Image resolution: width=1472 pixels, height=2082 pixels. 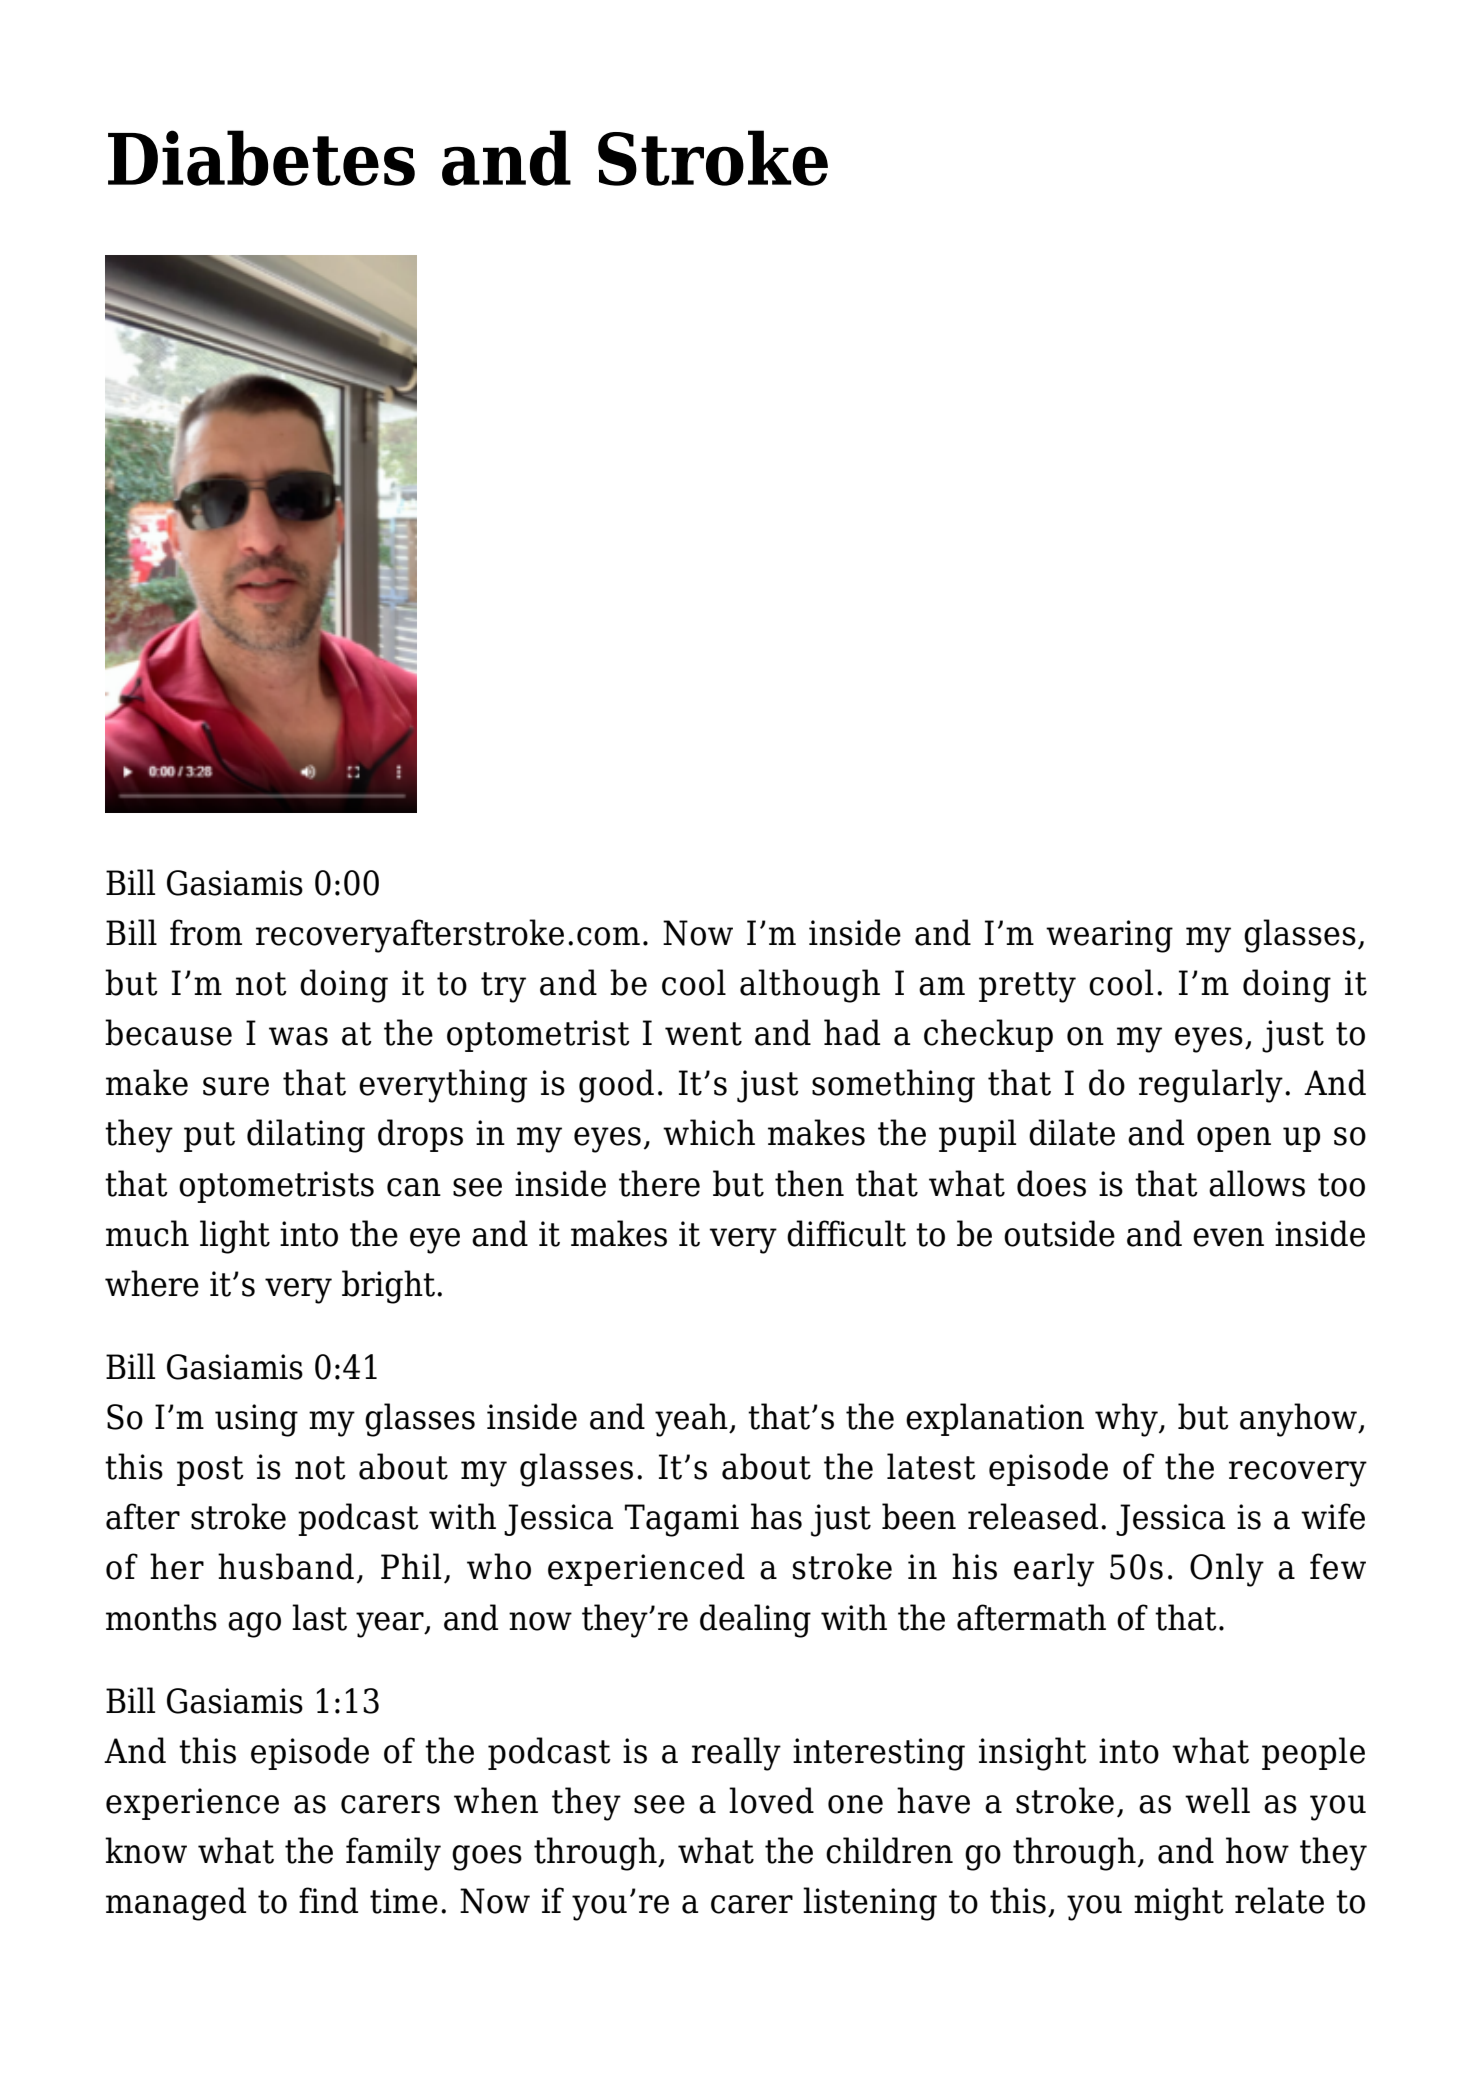 What do you see at coordinates (988, 1035) in the page?
I see `checkup` at bounding box center [988, 1035].
